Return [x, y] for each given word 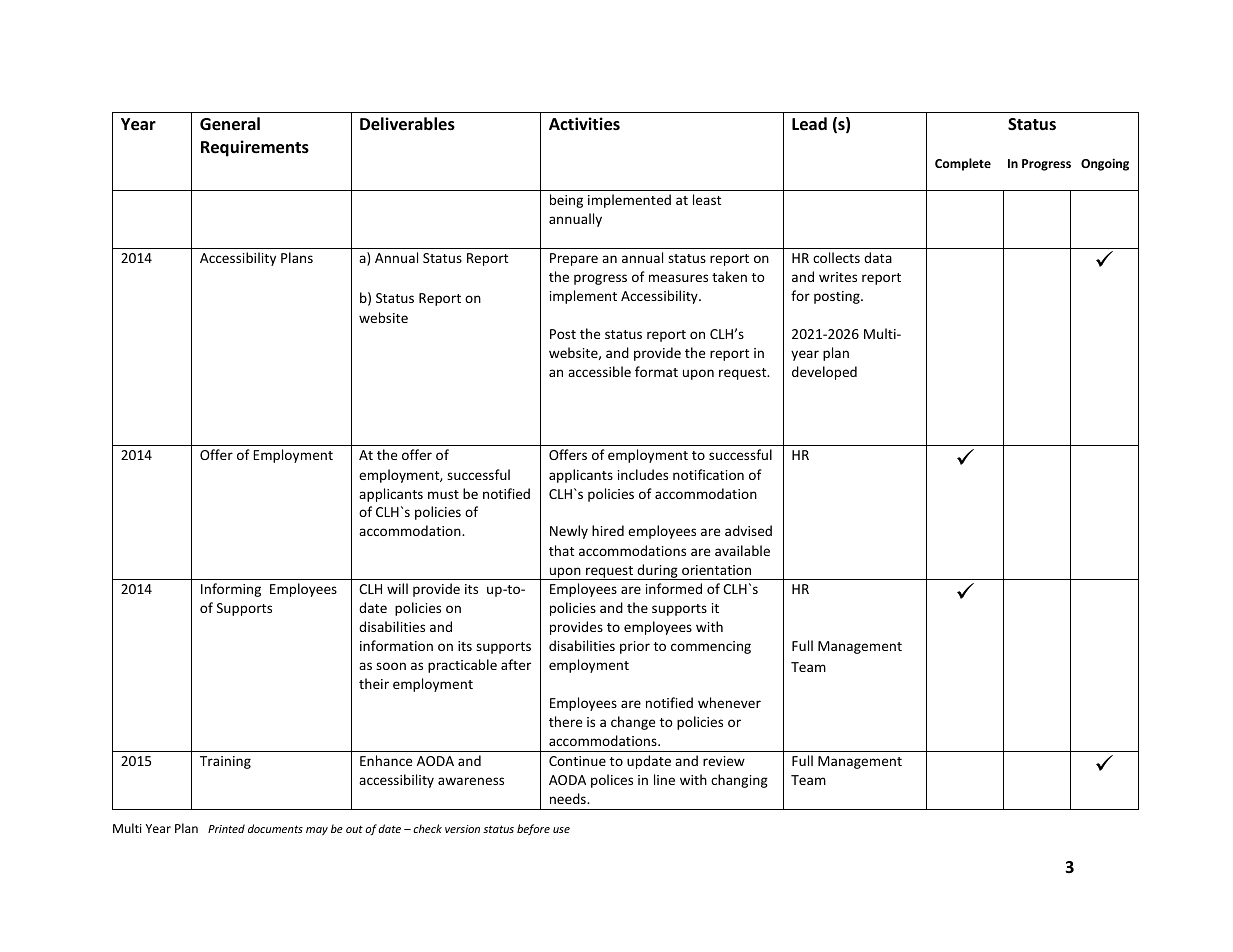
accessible [599, 371]
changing [739, 781]
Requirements [255, 148]
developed [824, 373]
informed [674, 588]
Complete [963, 164]
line [664, 779]
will [397, 588]
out [354, 829]
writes [838, 277]
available [742, 550]
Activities [584, 124]
